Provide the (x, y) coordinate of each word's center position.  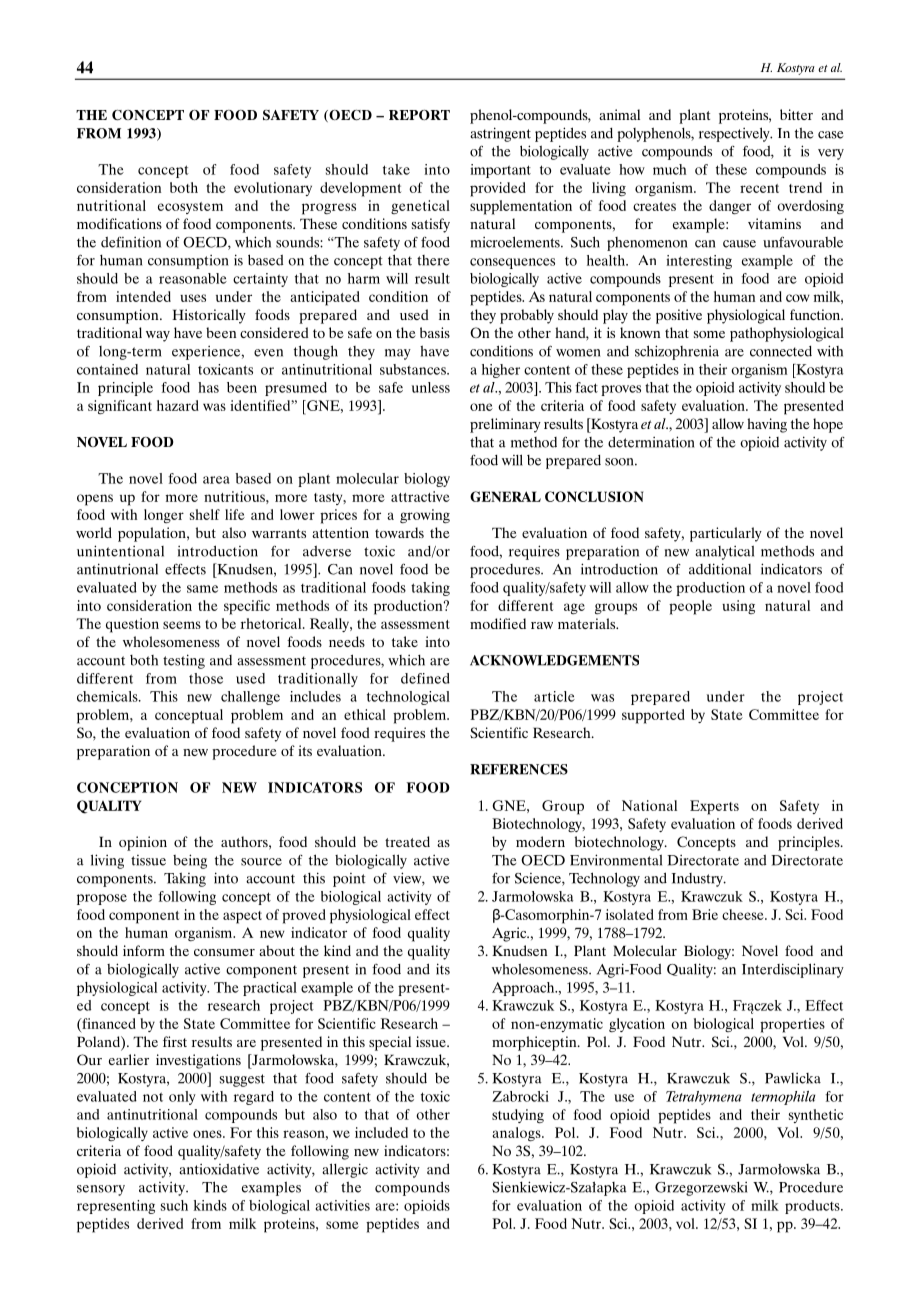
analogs (517, 1134)
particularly (726, 534)
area (216, 480)
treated (407, 841)
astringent (500, 134)
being (190, 861)
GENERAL (505, 496)
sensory (101, 1190)
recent (759, 188)
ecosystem (190, 208)
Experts (714, 807)
